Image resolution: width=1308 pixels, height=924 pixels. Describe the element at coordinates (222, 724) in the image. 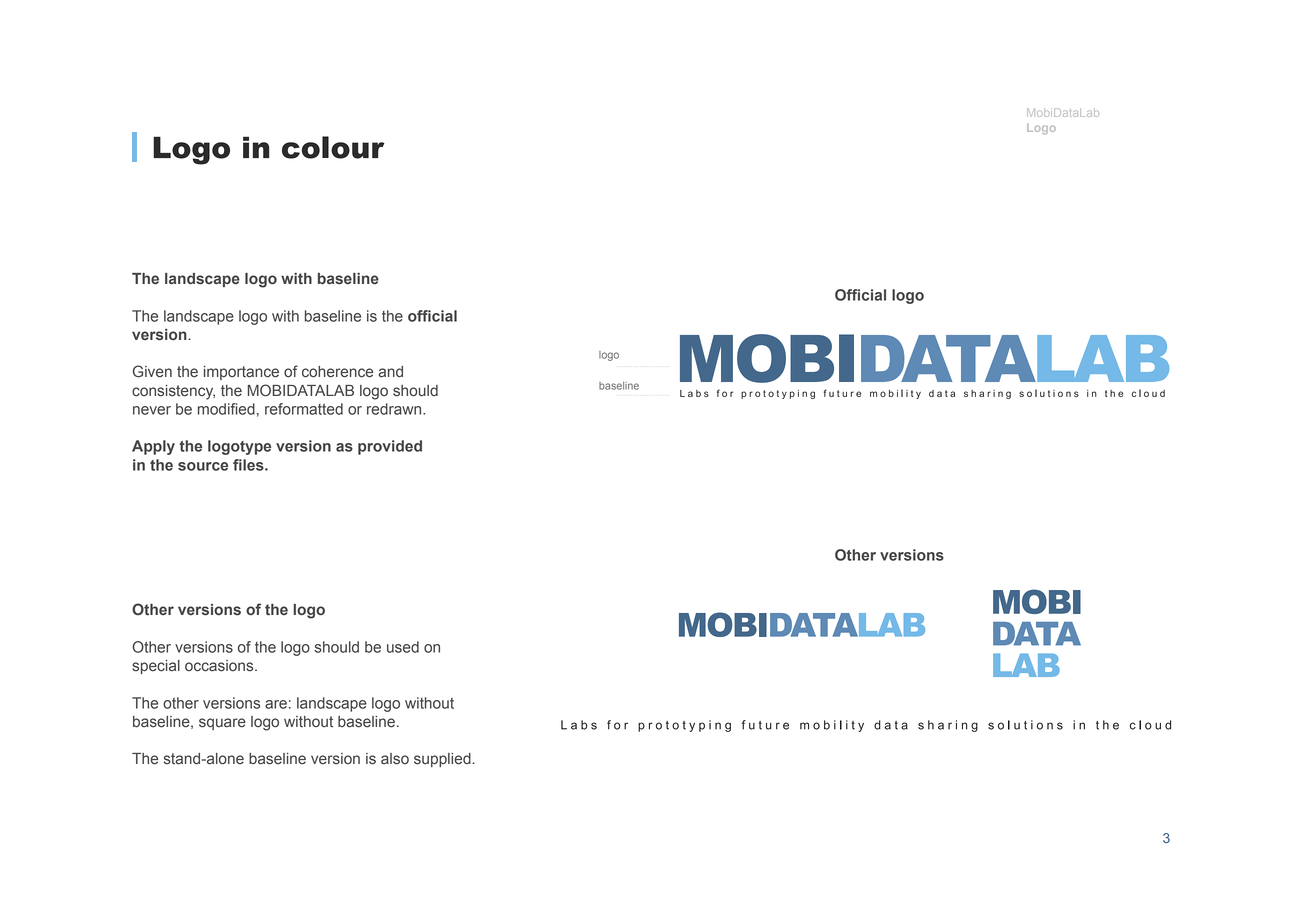

I see `square` at that location.
